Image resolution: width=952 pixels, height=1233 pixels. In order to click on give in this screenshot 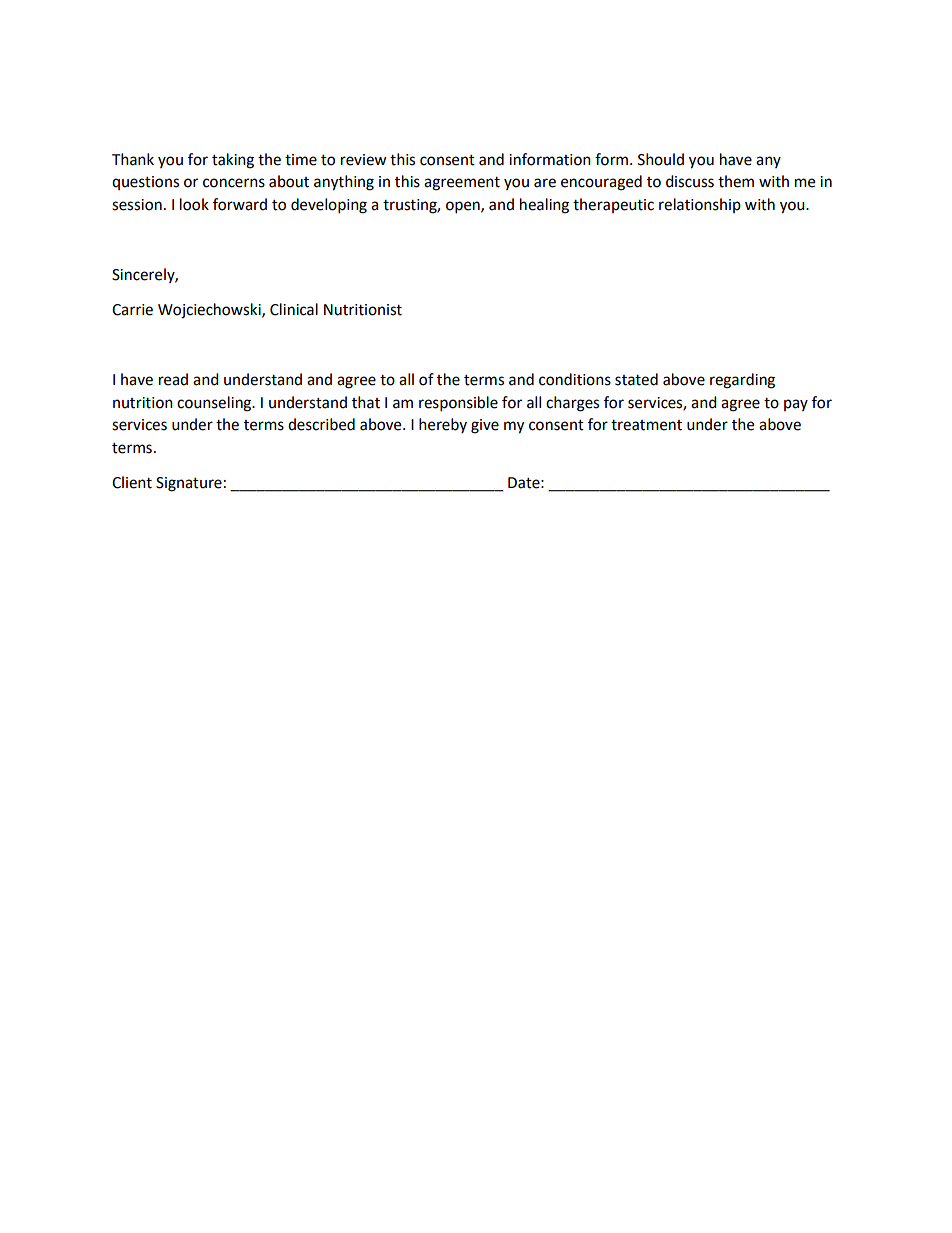, I will do `click(485, 426)`.
